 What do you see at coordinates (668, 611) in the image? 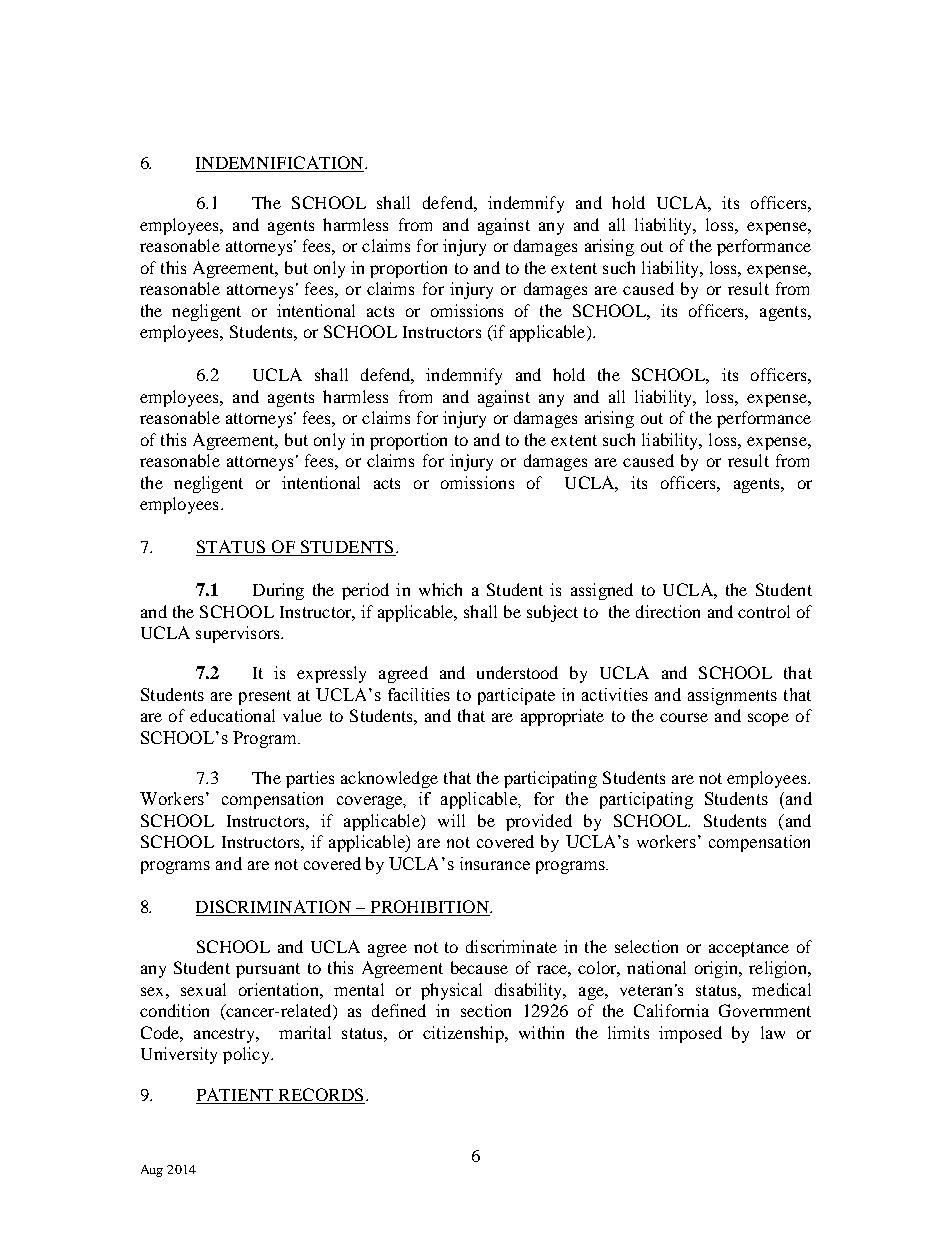
I see `direction` at bounding box center [668, 611].
